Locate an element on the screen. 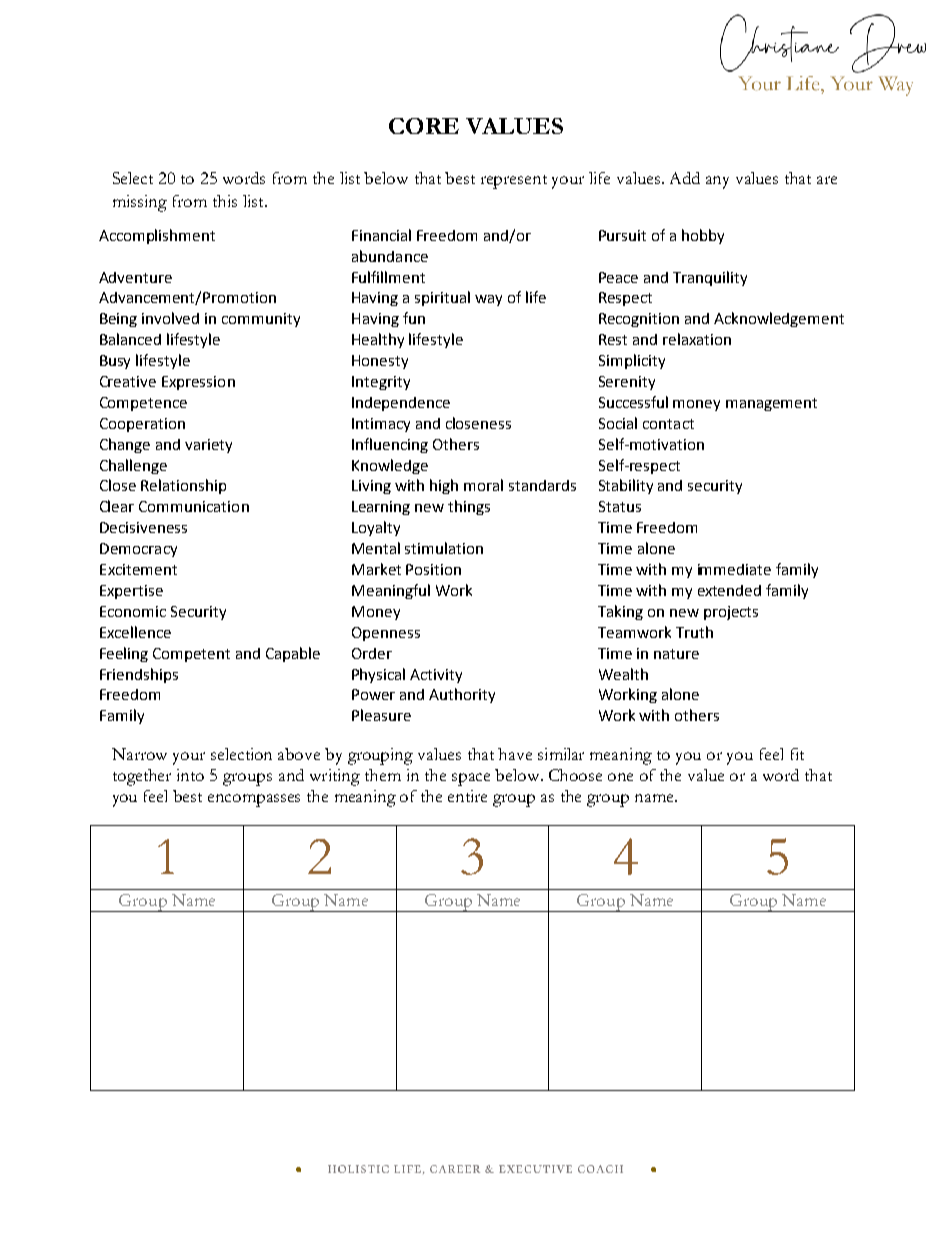 This screenshot has width=952, height=1233. moral is located at coordinates (483, 485).
